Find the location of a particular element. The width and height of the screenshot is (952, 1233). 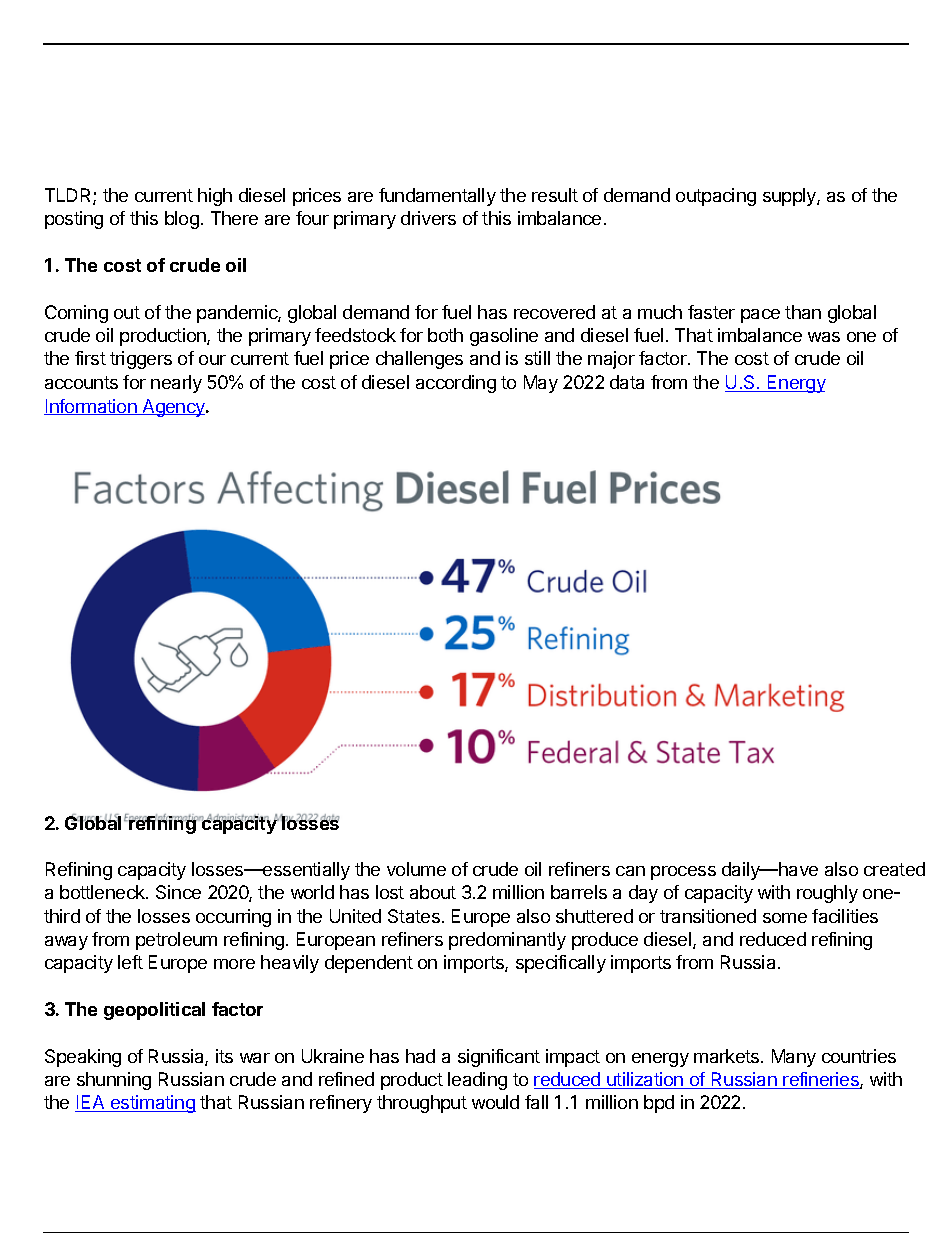

about is located at coordinates (433, 892).
